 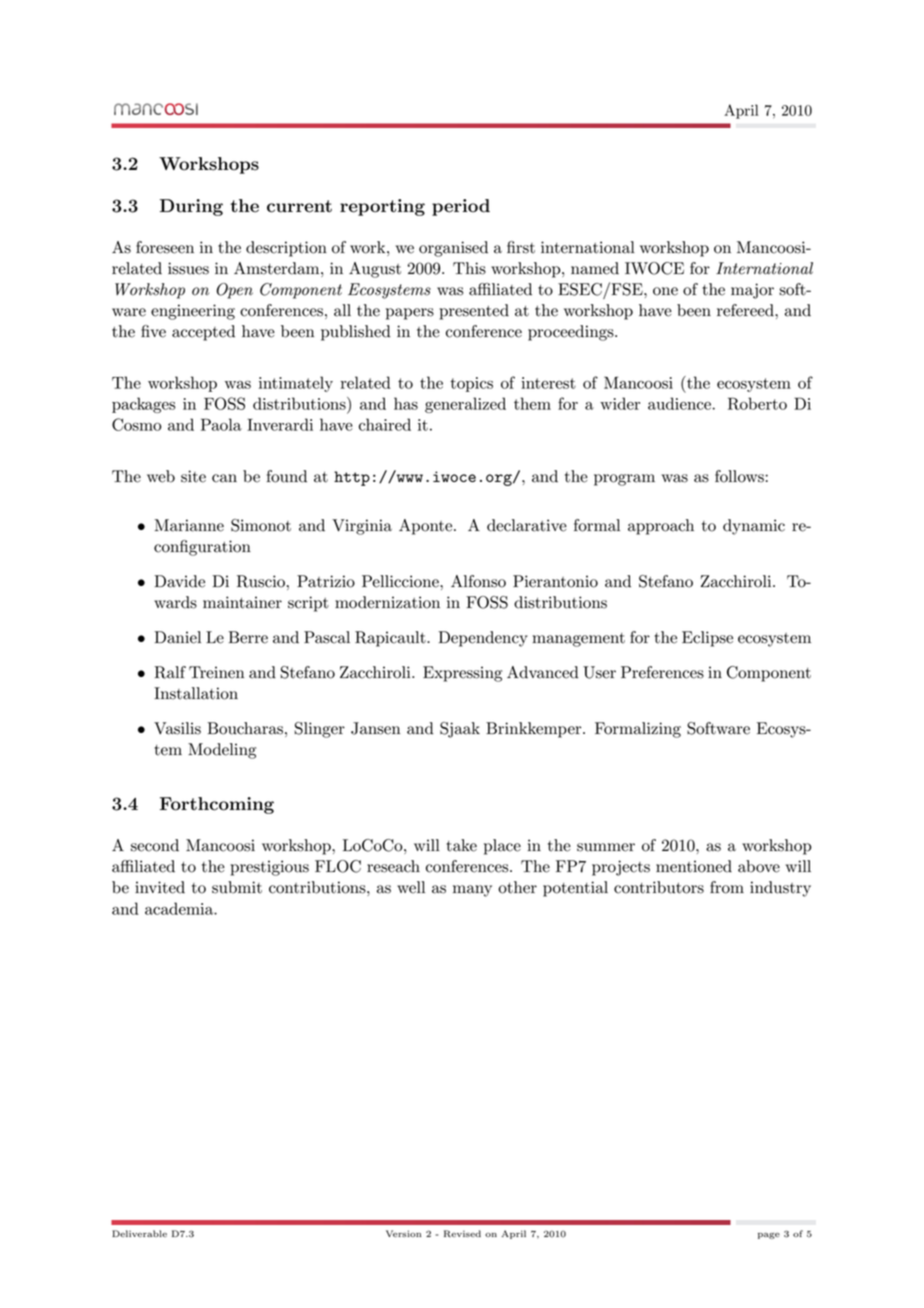 I want to click on Revised, so click(x=462, y=1234).
